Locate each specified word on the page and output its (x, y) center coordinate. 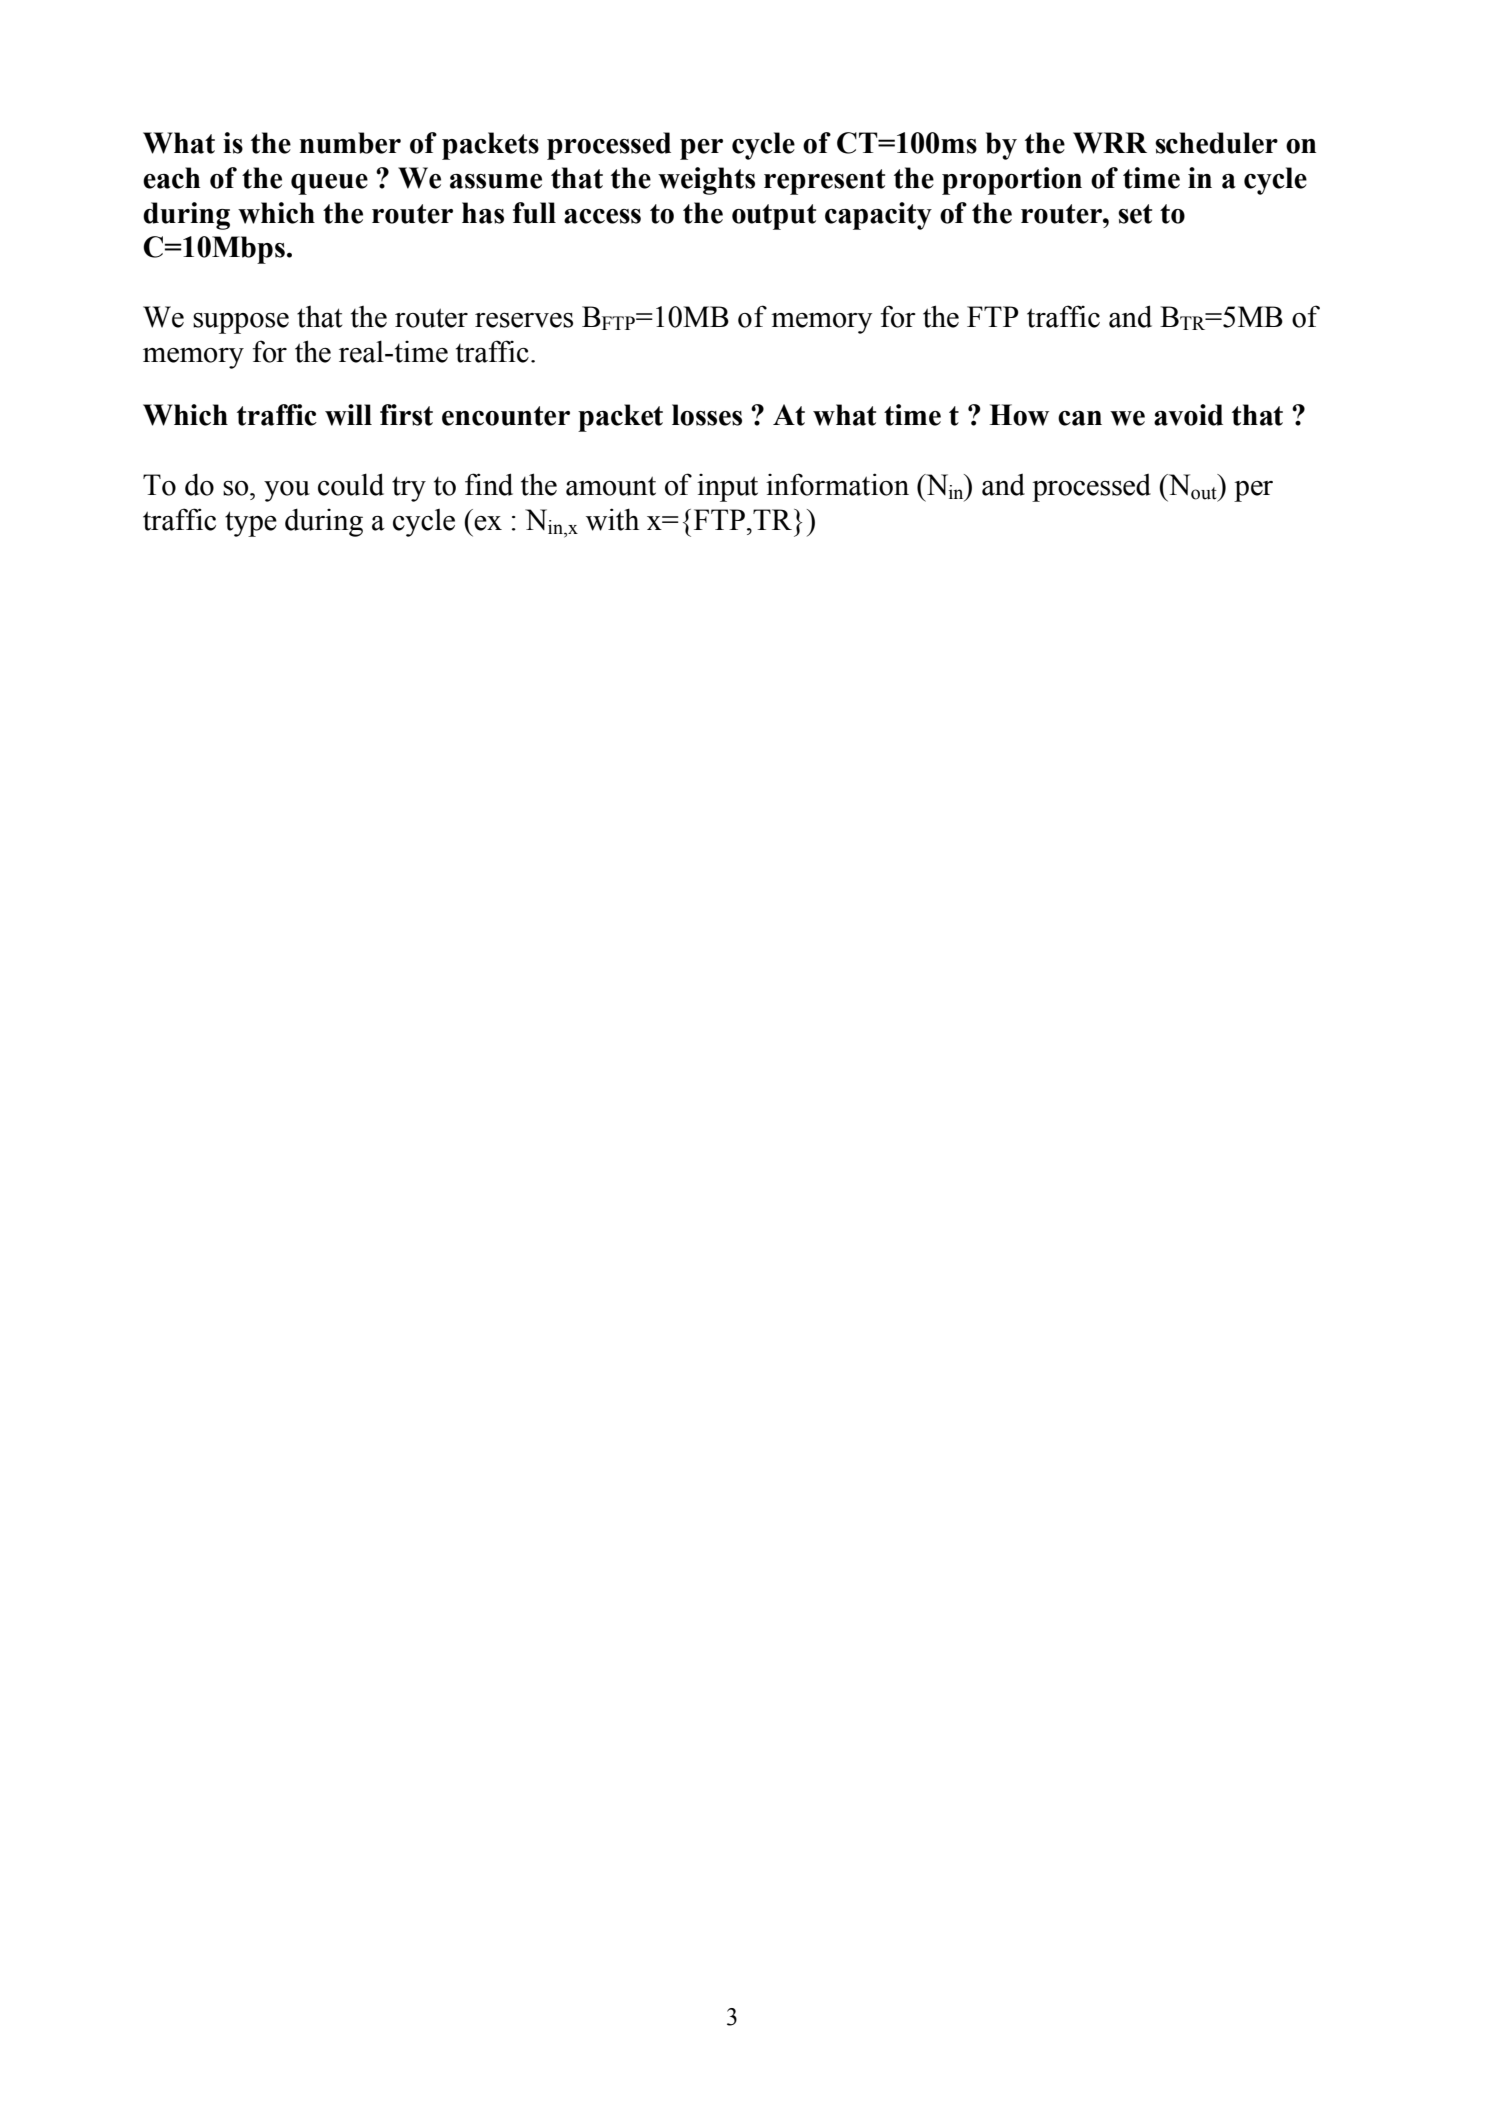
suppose (241, 323)
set (1135, 214)
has (483, 213)
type (251, 524)
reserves (524, 320)
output (774, 217)
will (348, 415)
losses (707, 415)
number (350, 143)
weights (706, 181)
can (1080, 418)
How (1019, 415)
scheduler (1216, 143)
